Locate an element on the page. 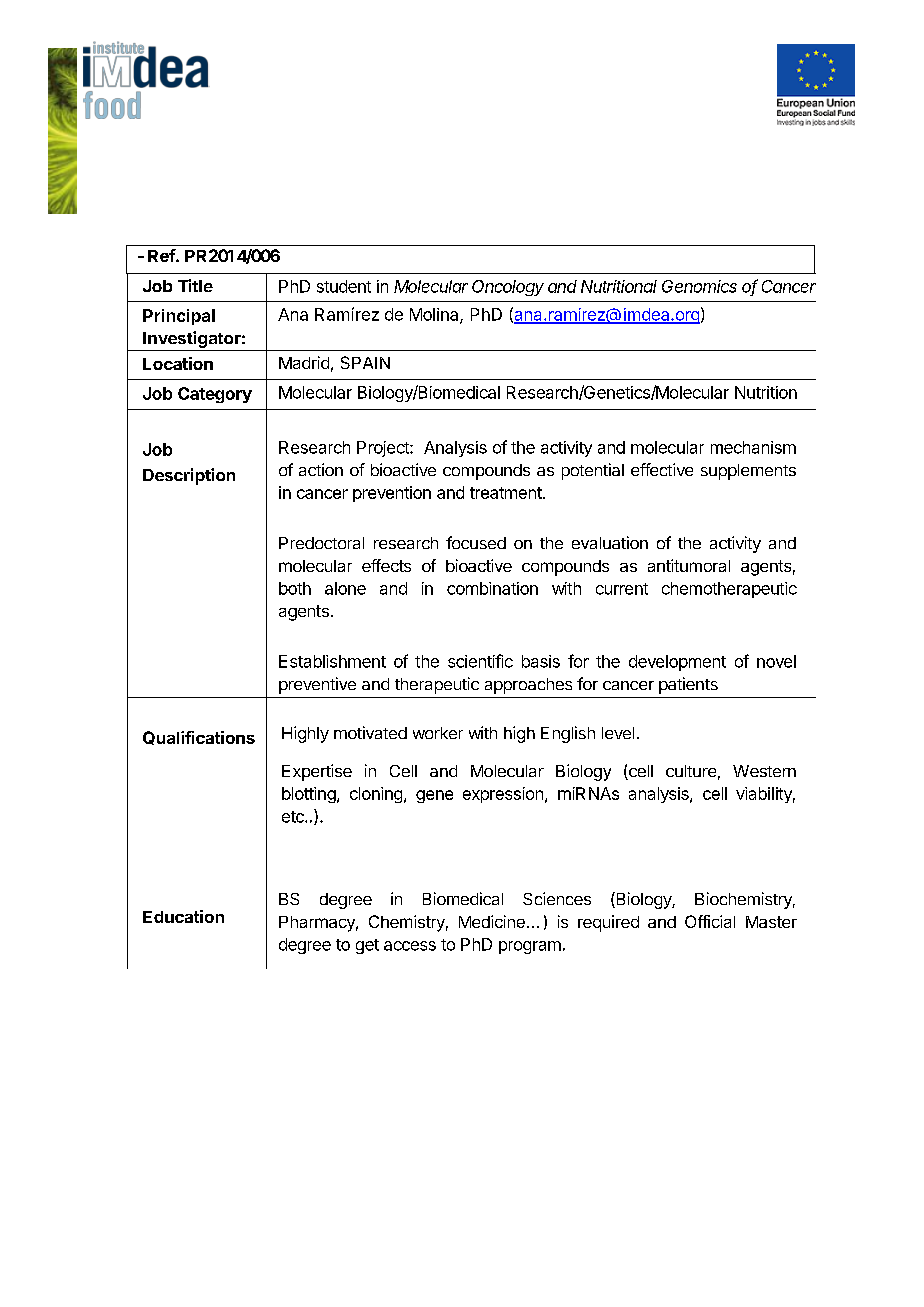  Title is located at coordinates (195, 285).
